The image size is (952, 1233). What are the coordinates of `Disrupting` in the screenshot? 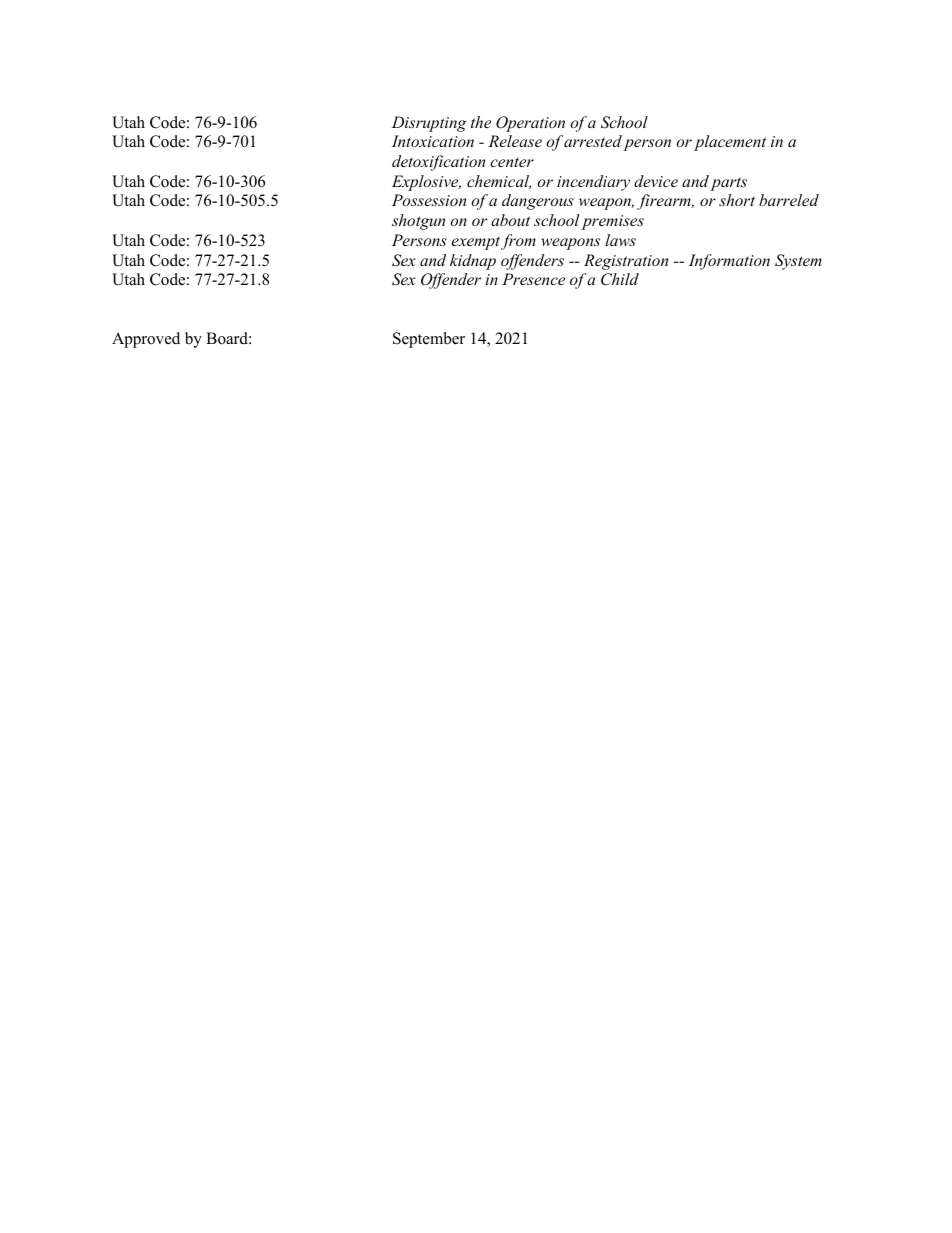 It's located at (429, 124).
